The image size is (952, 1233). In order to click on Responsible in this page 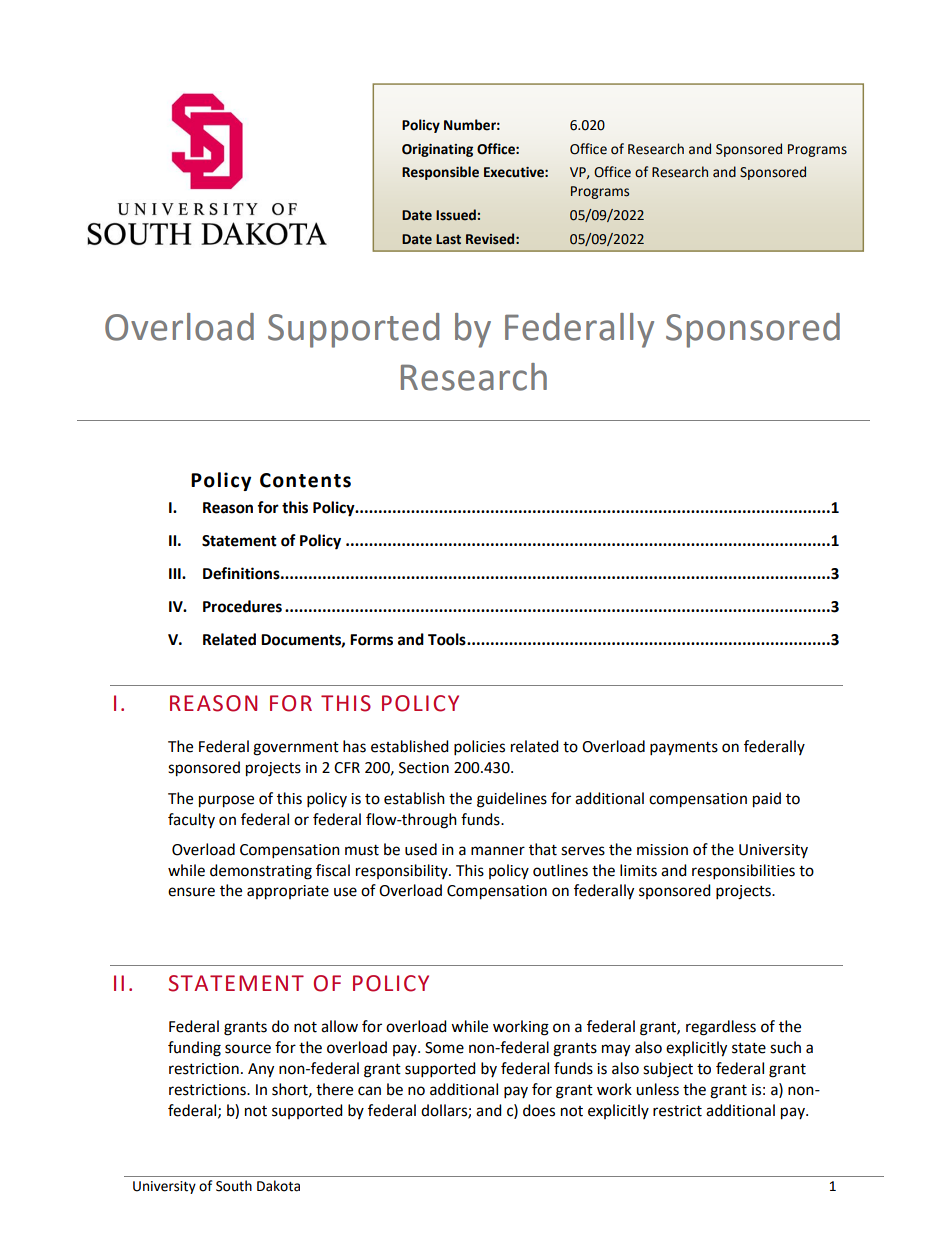, I will do `click(440, 173)`.
